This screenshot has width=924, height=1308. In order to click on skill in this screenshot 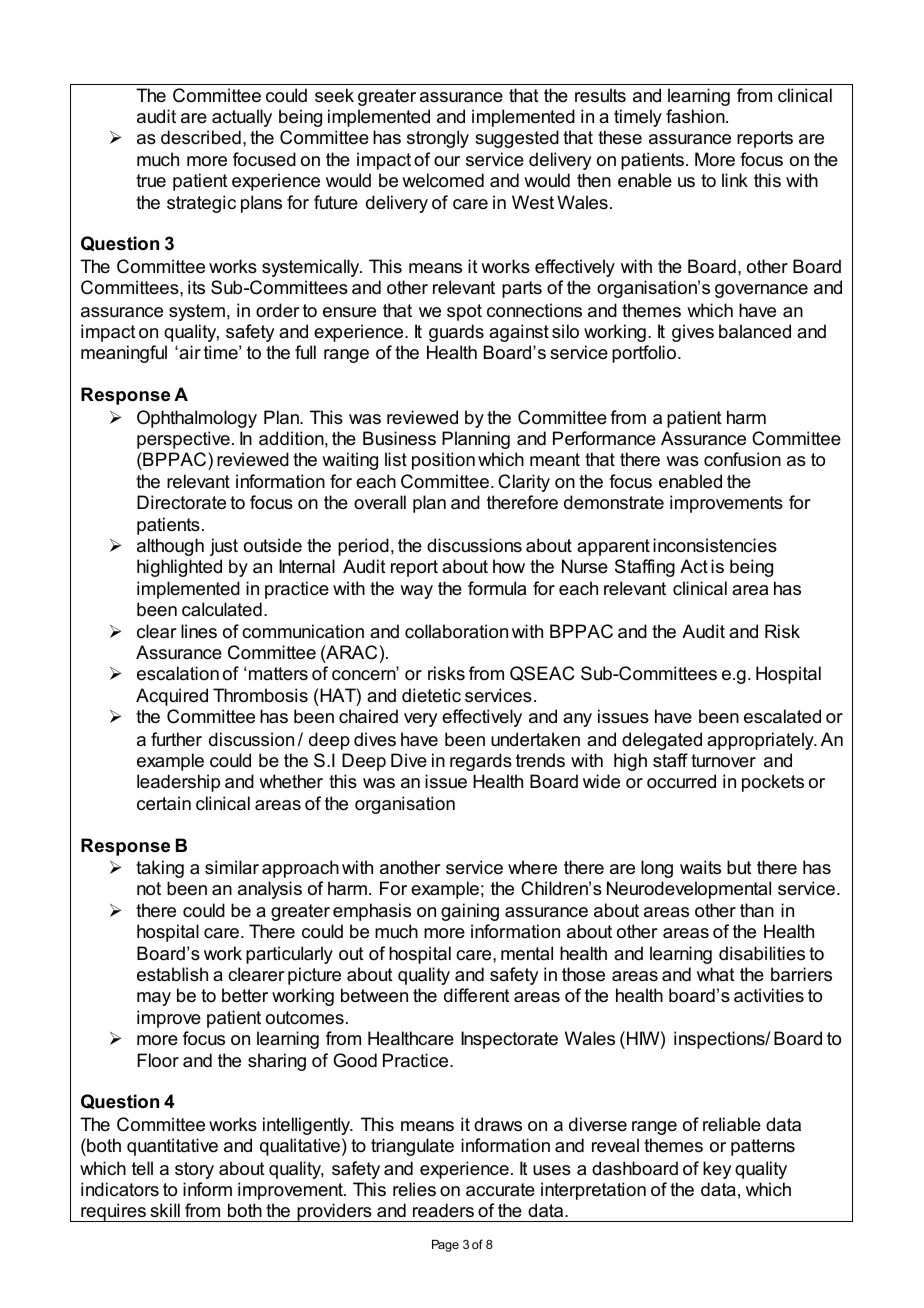, I will do `click(165, 1210)`.
